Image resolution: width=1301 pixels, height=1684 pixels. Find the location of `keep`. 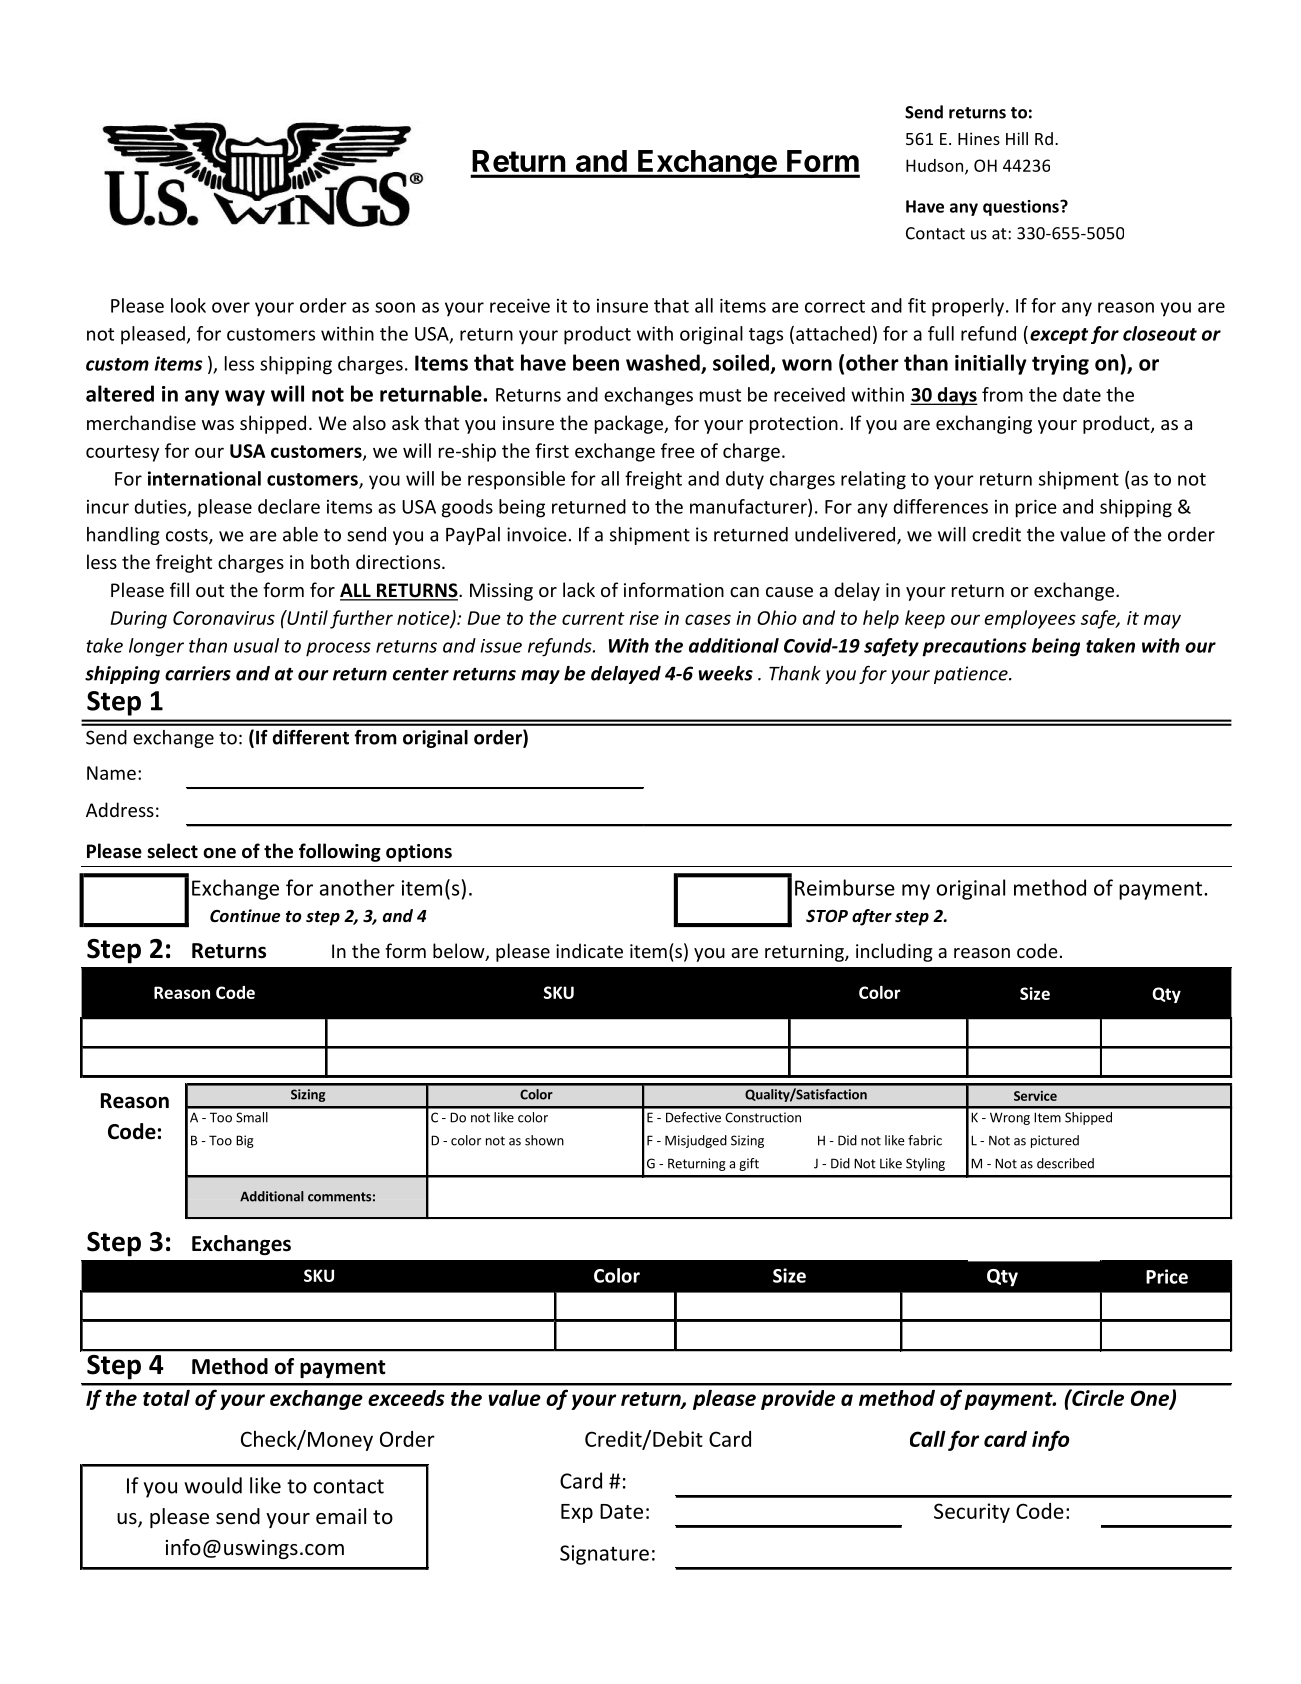

keep is located at coordinates (925, 619).
